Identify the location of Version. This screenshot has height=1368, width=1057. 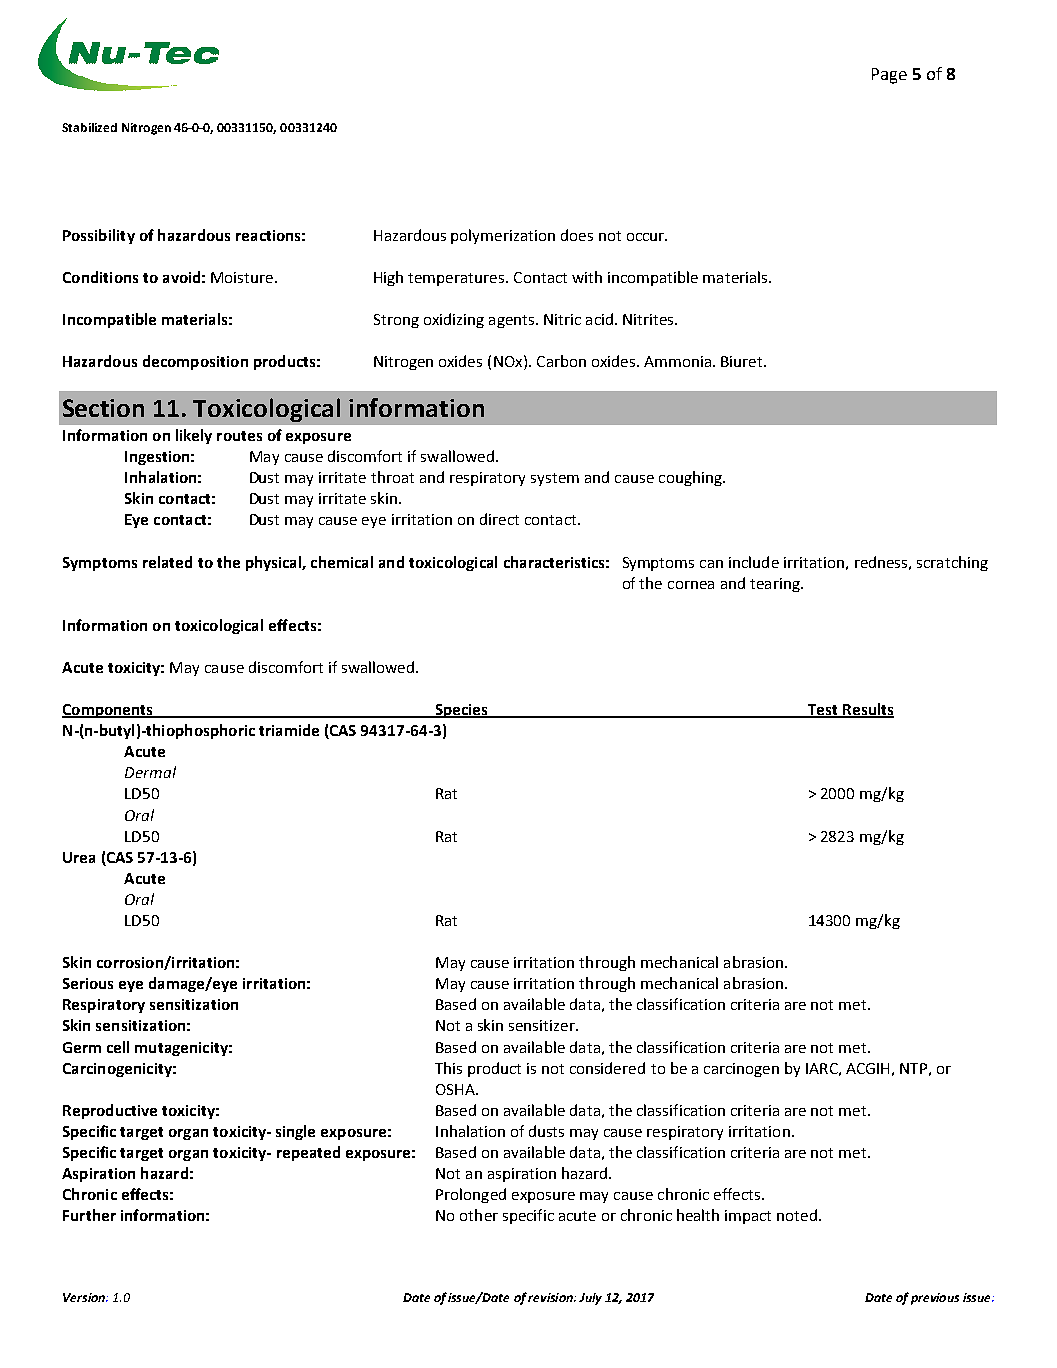
(85, 1297).
